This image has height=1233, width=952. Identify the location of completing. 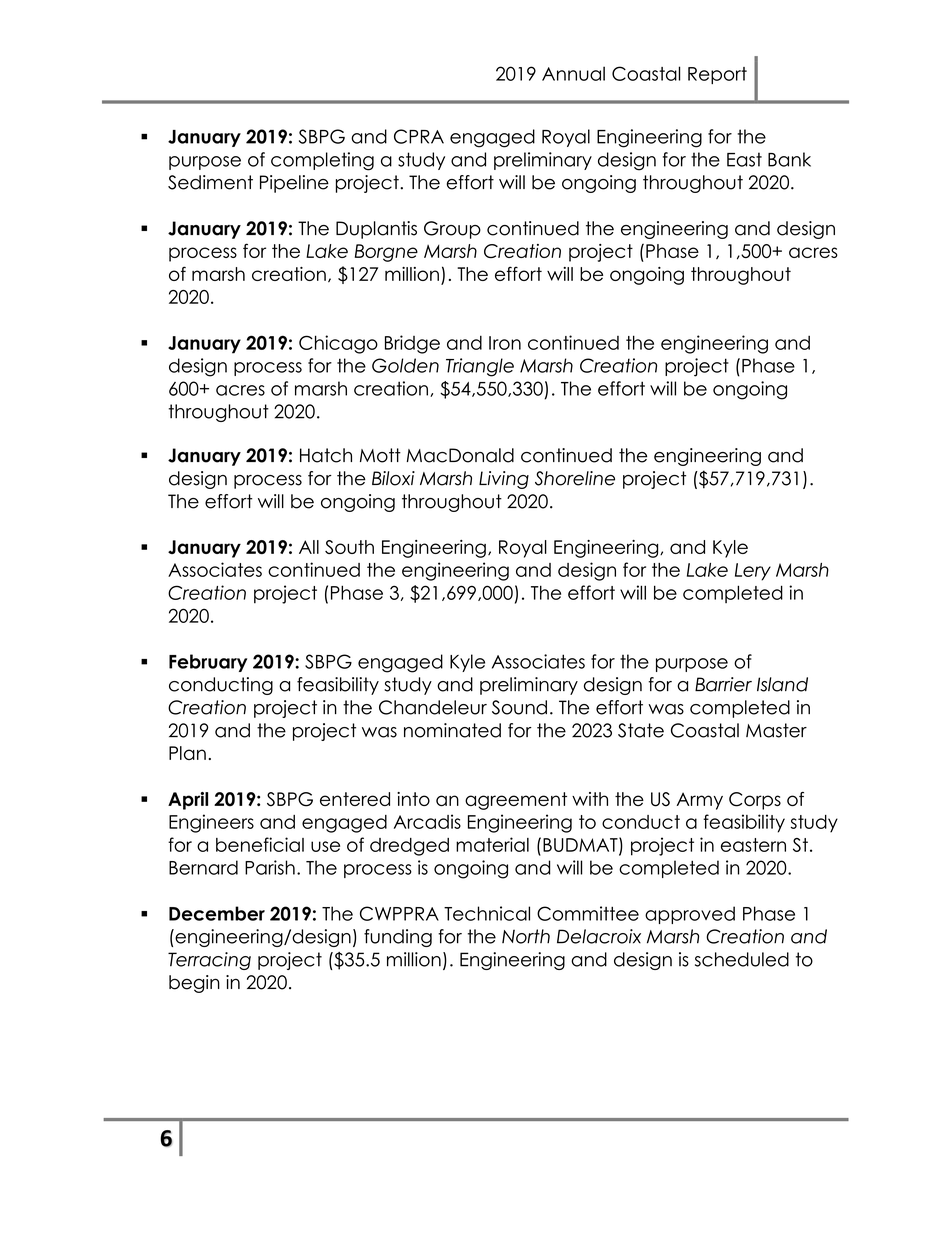
(322, 161).
